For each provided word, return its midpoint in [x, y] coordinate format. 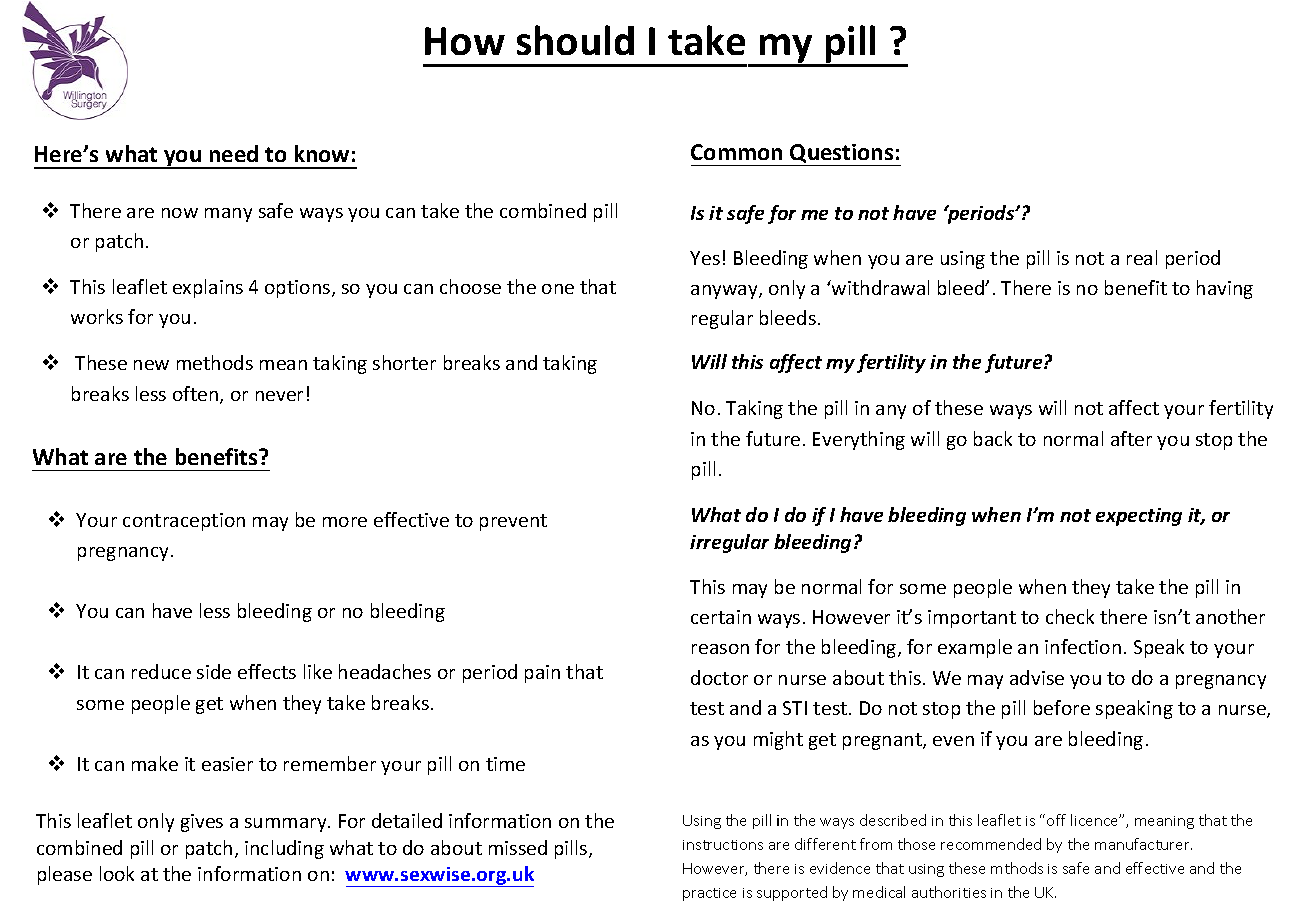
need [234, 153]
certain [721, 617]
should [575, 40]
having [1225, 289]
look [117, 873]
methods [215, 362]
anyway [725, 292]
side [214, 671]
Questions [842, 155]
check [1070, 616]
